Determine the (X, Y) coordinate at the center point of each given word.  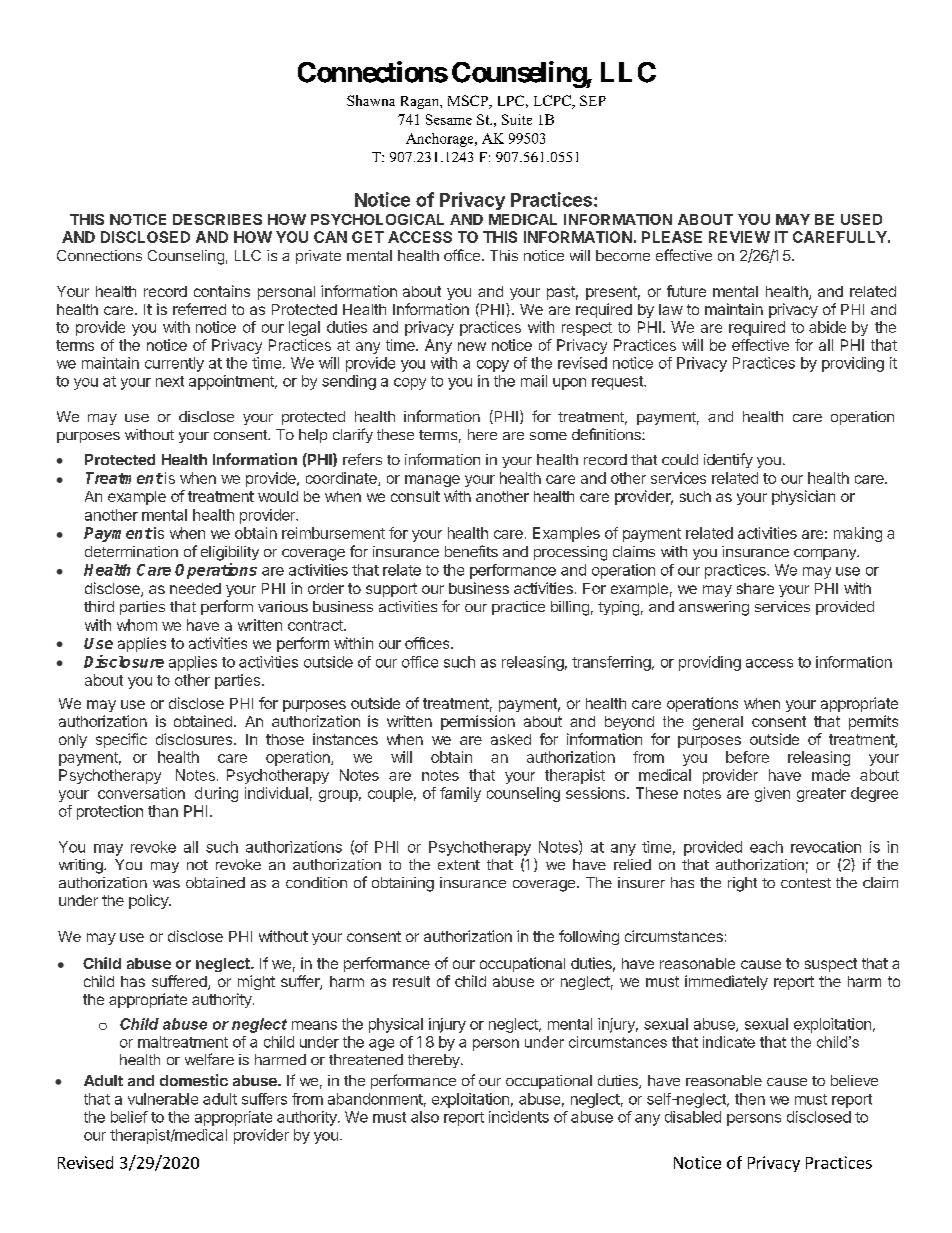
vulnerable (163, 1099)
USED (861, 219)
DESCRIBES (217, 219)
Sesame (449, 119)
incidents (519, 1117)
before (747, 757)
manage (432, 481)
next (170, 381)
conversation (141, 793)
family (460, 794)
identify (728, 460)
